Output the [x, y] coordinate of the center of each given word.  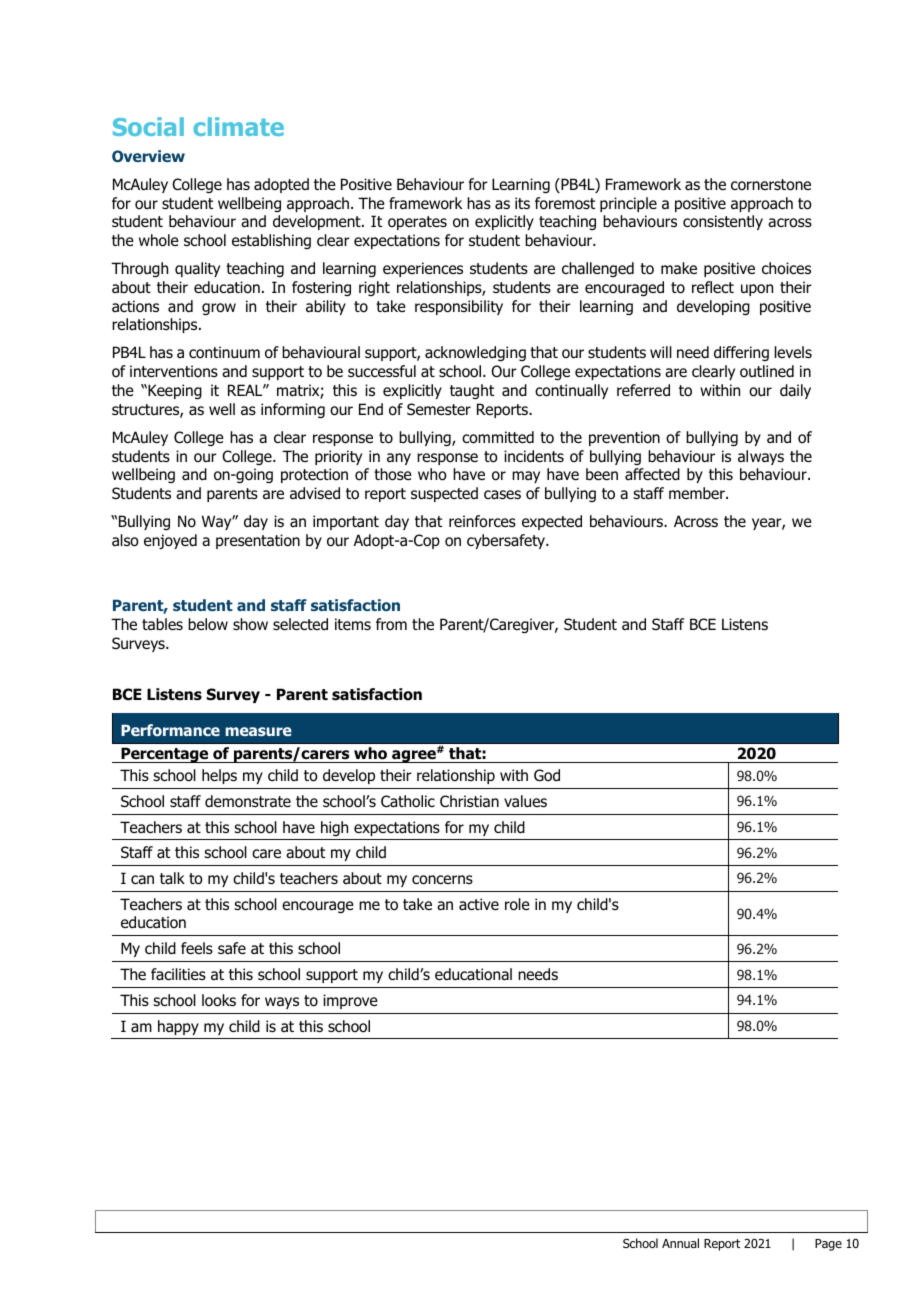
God [547, 775]
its [522, 203]
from [391, 624]
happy [178, 1027]
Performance [170, 730]
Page [828, 1245]
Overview [148, 156]
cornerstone [771, 185]
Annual [680, 1243]
